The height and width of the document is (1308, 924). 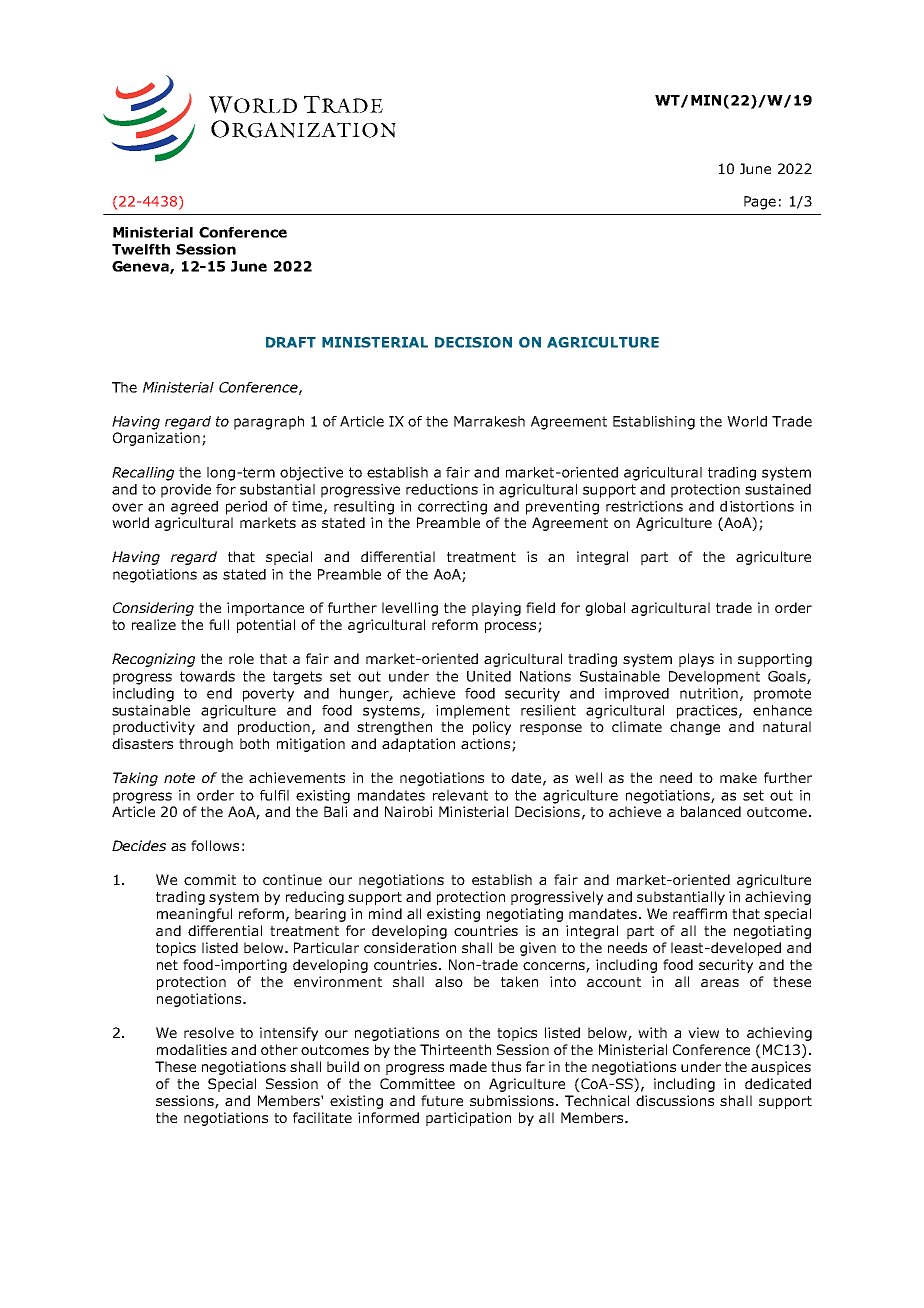 What do you see at coordinates (696, 660) in the document?
I see `plays` at bounding box center [696, 660].
